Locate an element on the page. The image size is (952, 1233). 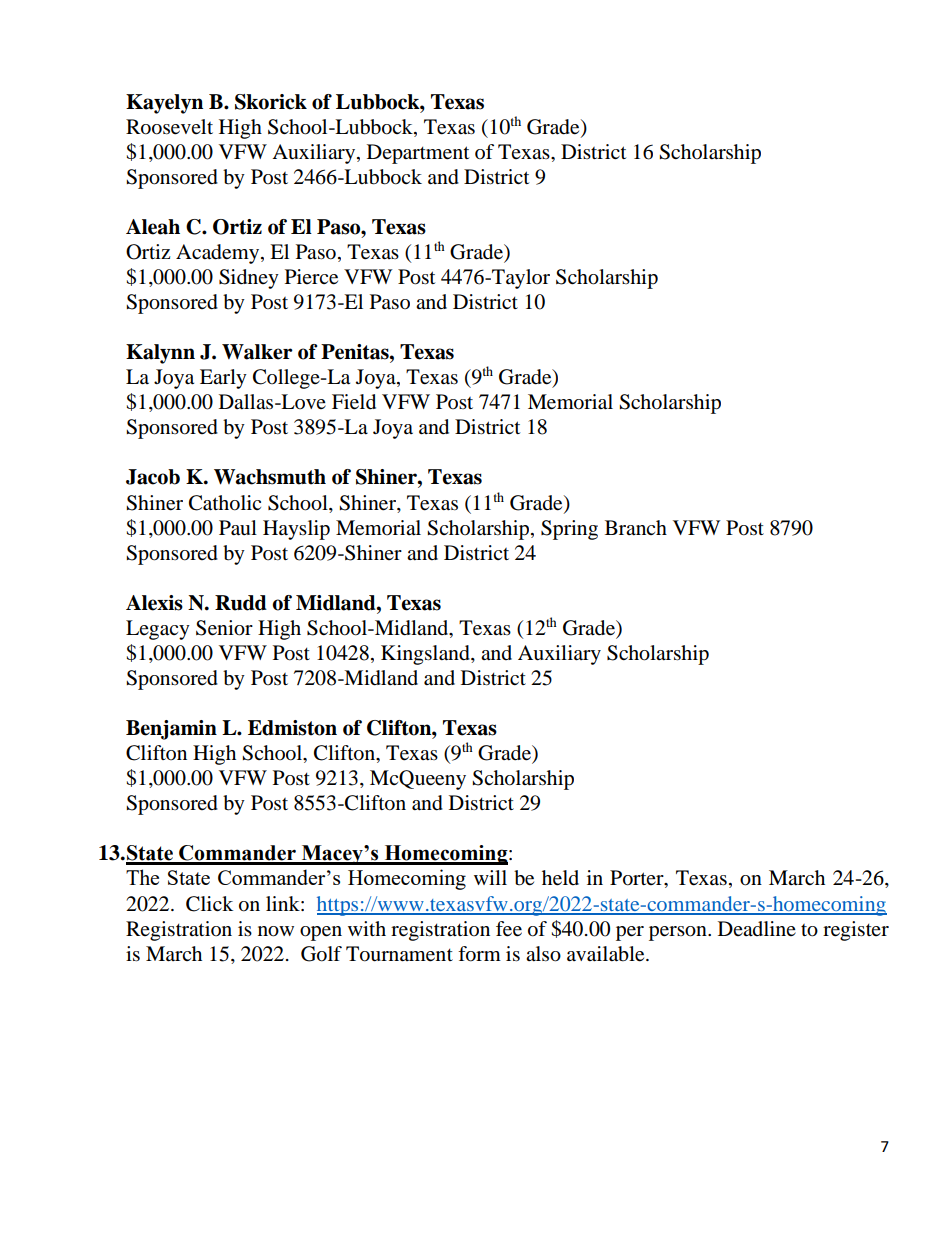
Benjamin is located at coordinates (171, 730).
